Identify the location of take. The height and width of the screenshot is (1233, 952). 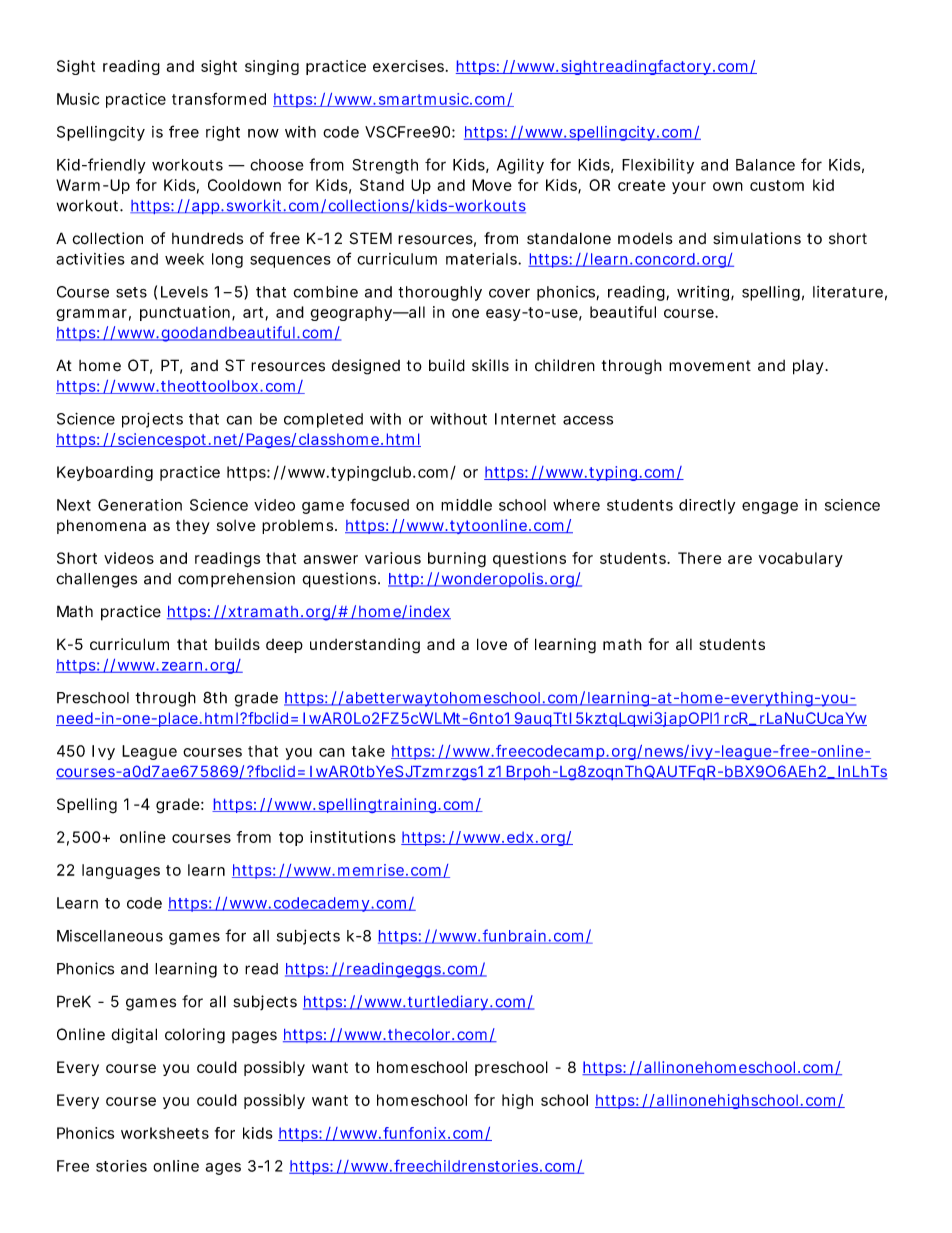
(368, 751).
